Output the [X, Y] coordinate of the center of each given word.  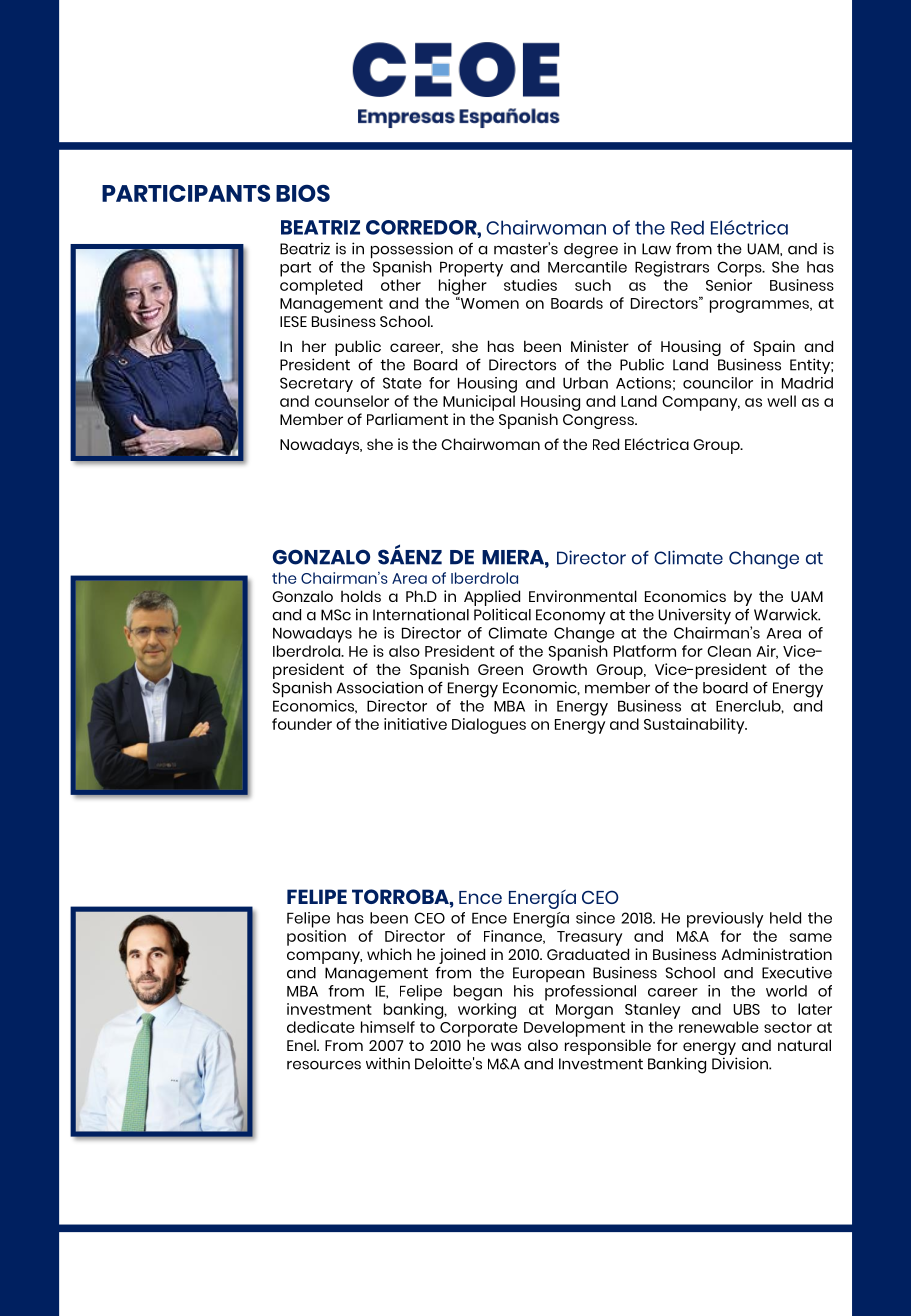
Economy [570, 617]
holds [361, 596]
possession [412, 250]
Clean [729, 651]
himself [388, 1027]
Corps [740, 269]
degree [591, 251]
